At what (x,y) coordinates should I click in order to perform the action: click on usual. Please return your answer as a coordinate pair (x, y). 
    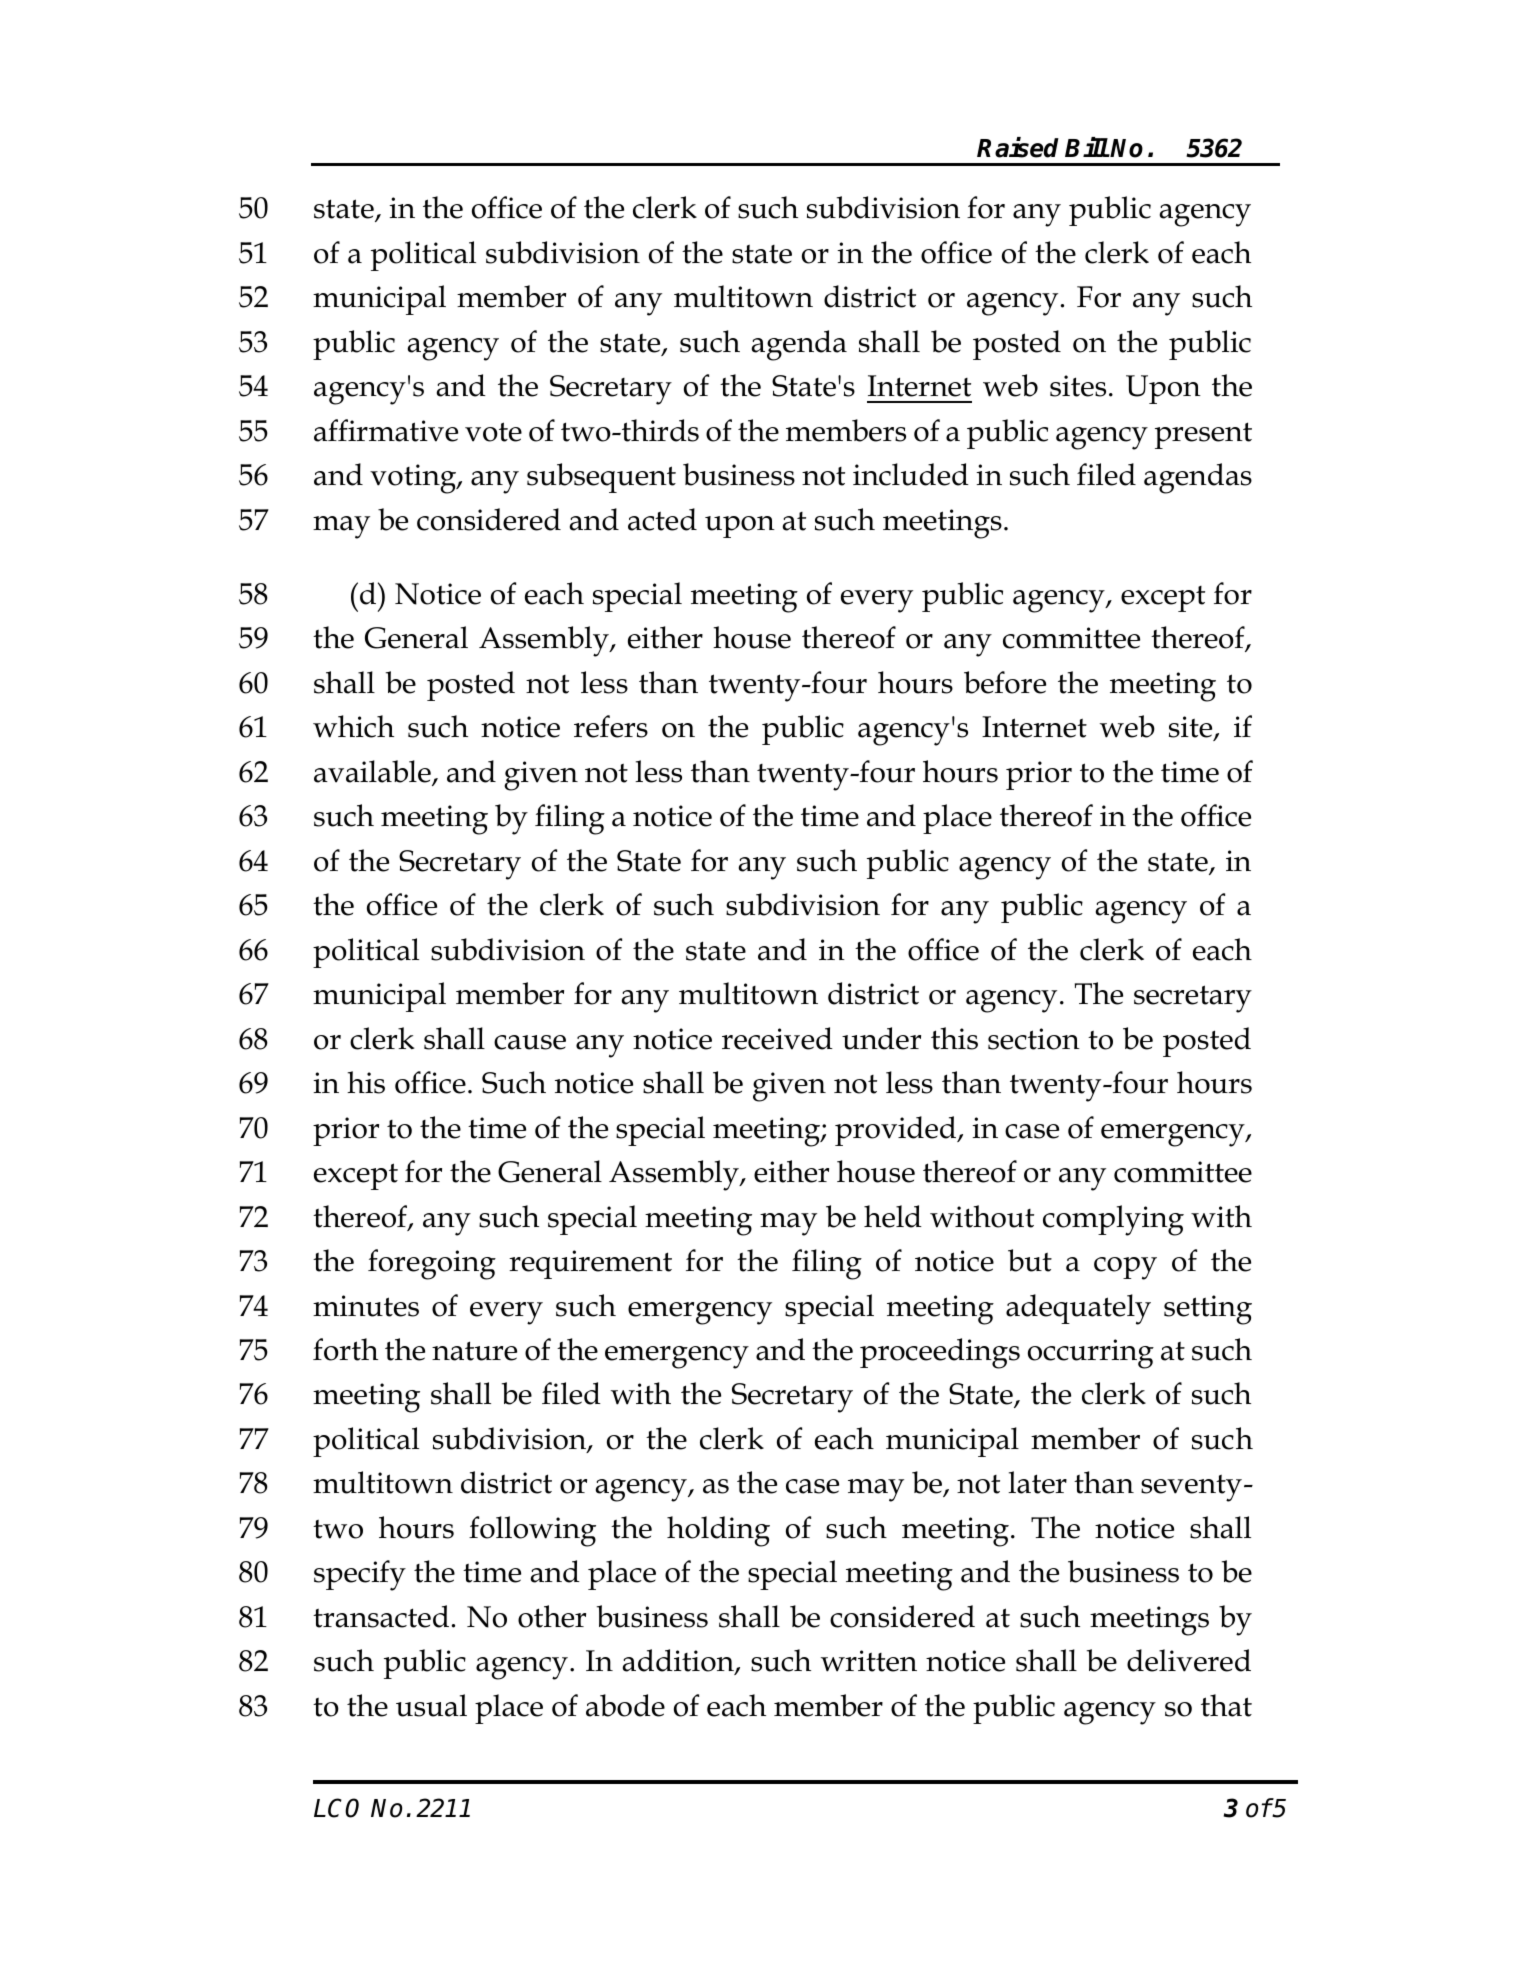
    Looking at the image, I should click on (431, 1705).
